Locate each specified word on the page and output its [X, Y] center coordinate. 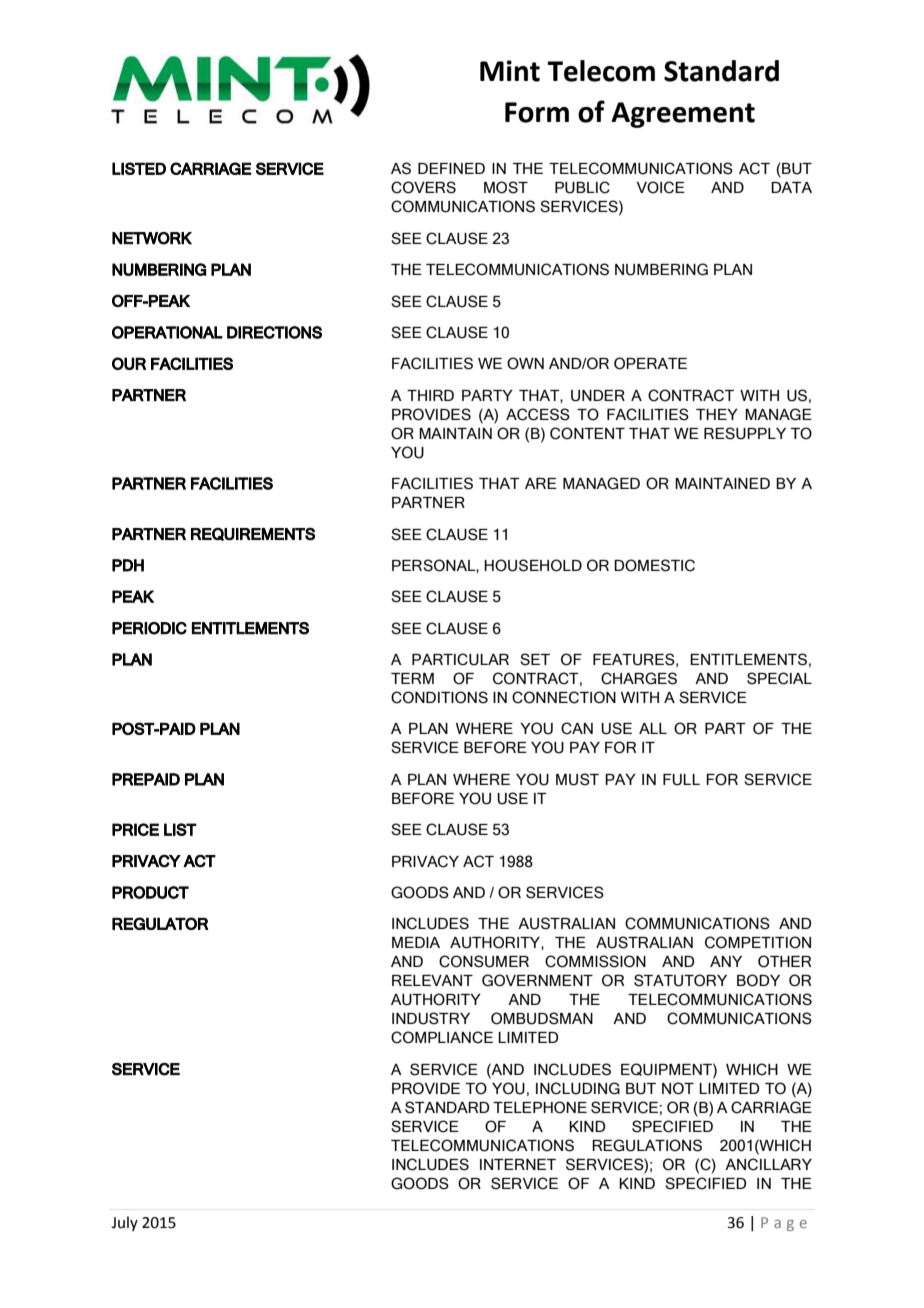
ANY [726, 961]
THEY [717, 414]
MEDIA [416, 942]
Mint [510, 71]
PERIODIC [149, 628]
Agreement [683, 115]
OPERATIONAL [167, 332]
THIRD [430, 395]
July [124, 1223]
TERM [412, 678]
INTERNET [518, 1164]
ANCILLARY [768, 1164]
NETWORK [152, 238]
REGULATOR [160, 923]
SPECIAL [779, 678]
